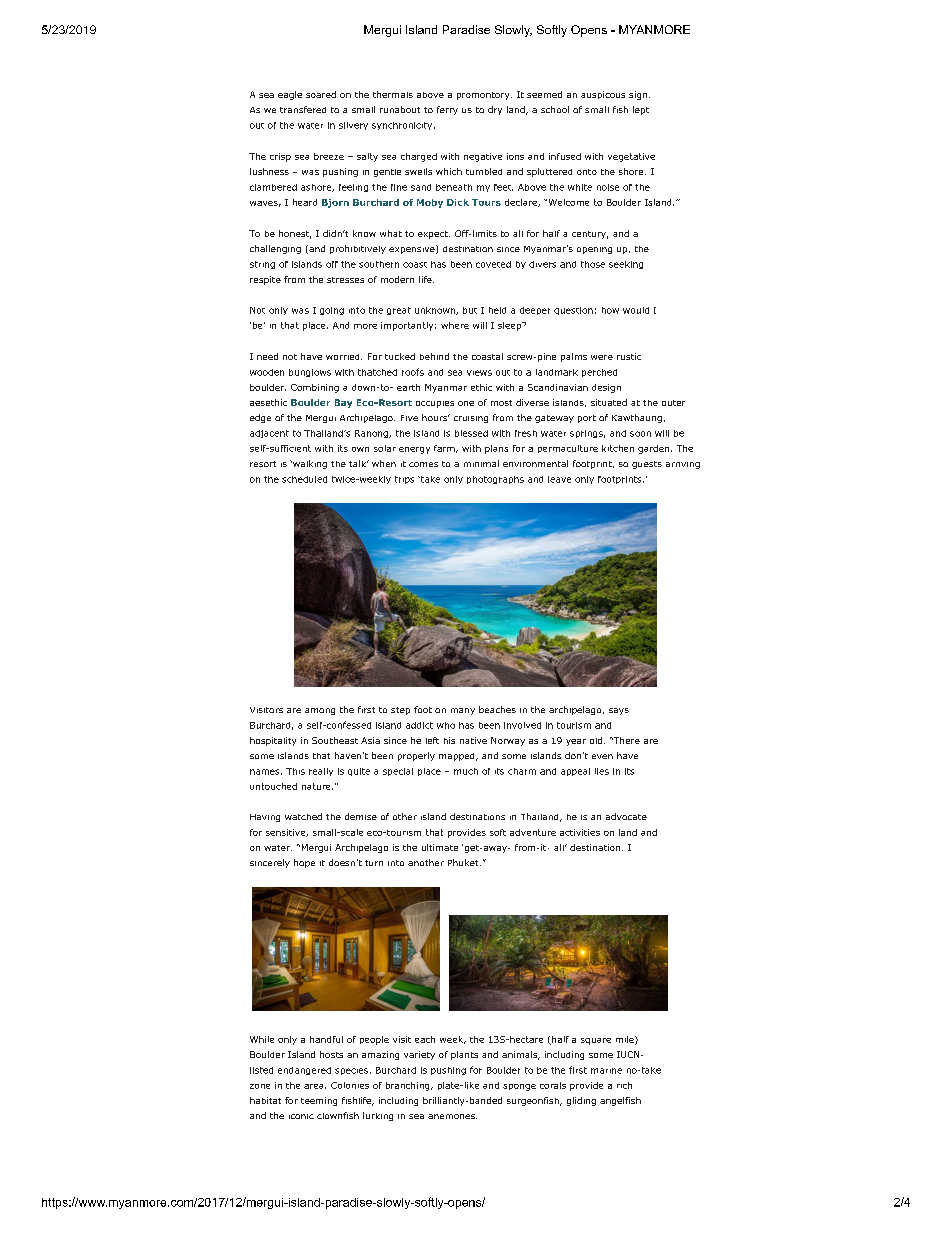 Image resolution: width=952 pixels, height=1233 pixels. I want to click on lept, so click(641, 110).
